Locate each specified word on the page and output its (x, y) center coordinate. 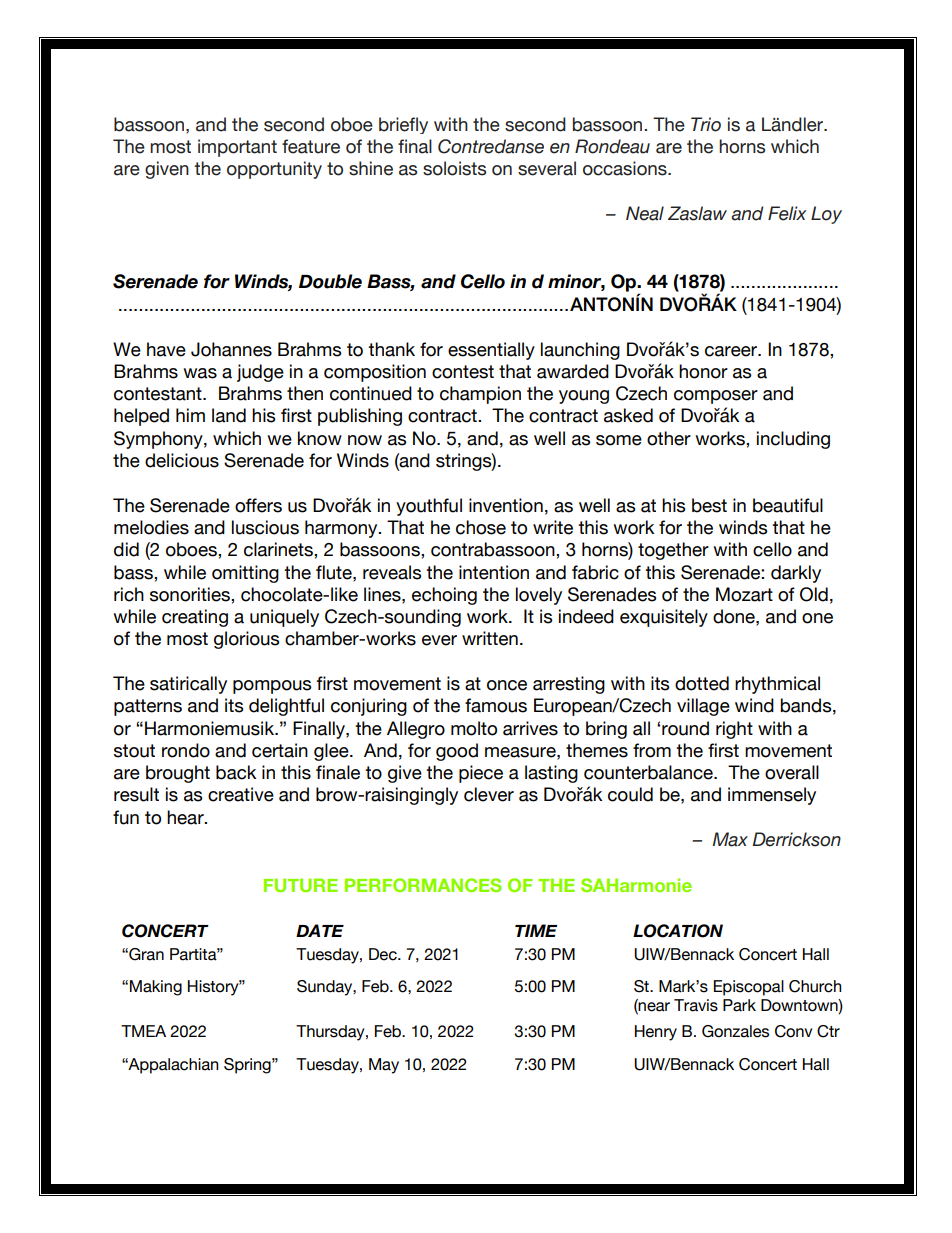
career (732, 351)
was (200, 373)
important (237, 148)
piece (481, 774)
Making (156, 988)
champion (480, 395)
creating (195, 618)
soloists (454, 168)
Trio (706, 124)
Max (730, 839)
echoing (444, 596)
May (384, 1066)
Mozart (744, 594)
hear (186, 817)
